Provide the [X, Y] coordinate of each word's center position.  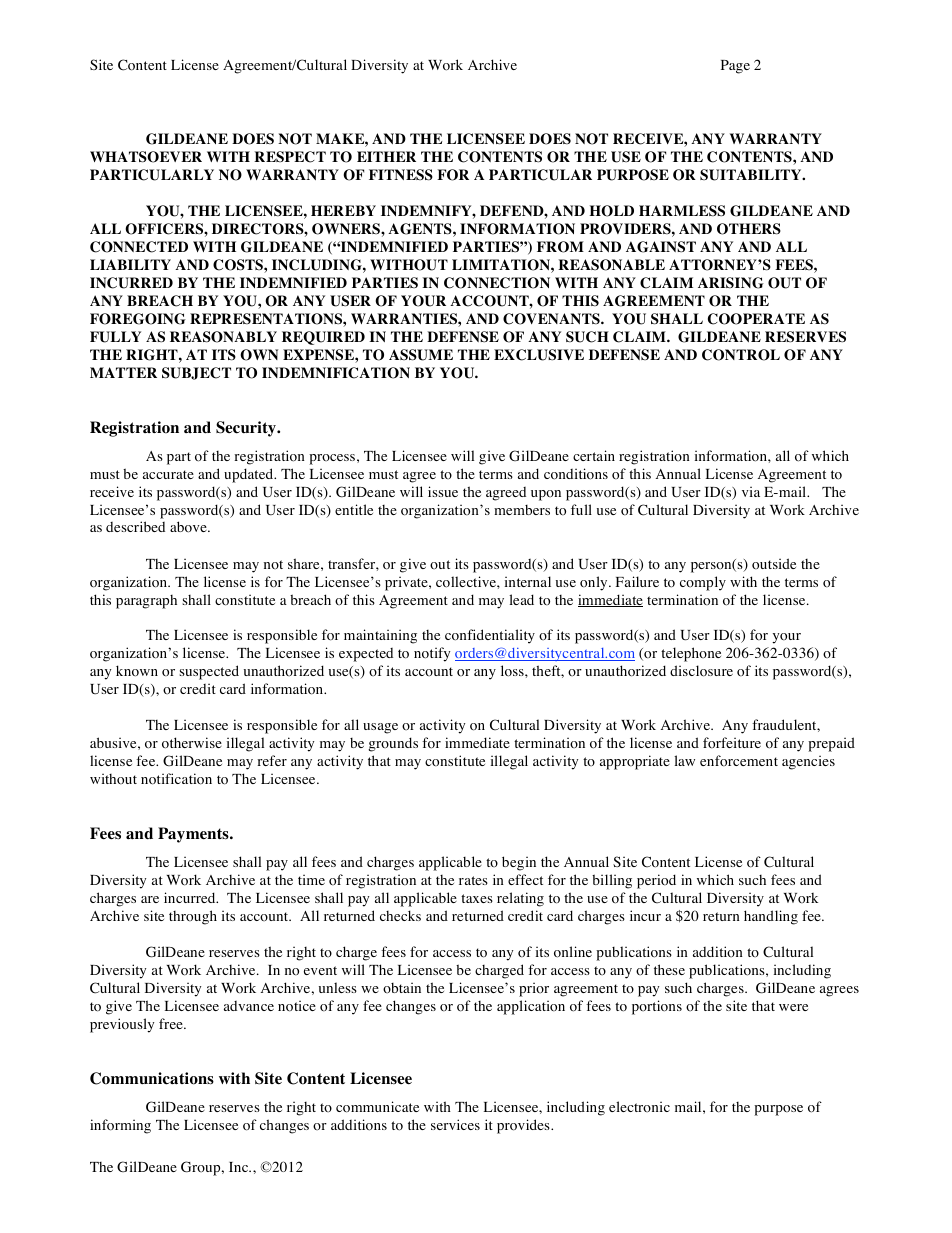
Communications [152, 1078]
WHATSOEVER [146, 157]
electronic [639, 1106]
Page [735, 67]
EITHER [386, 156]
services [455, 1124]
